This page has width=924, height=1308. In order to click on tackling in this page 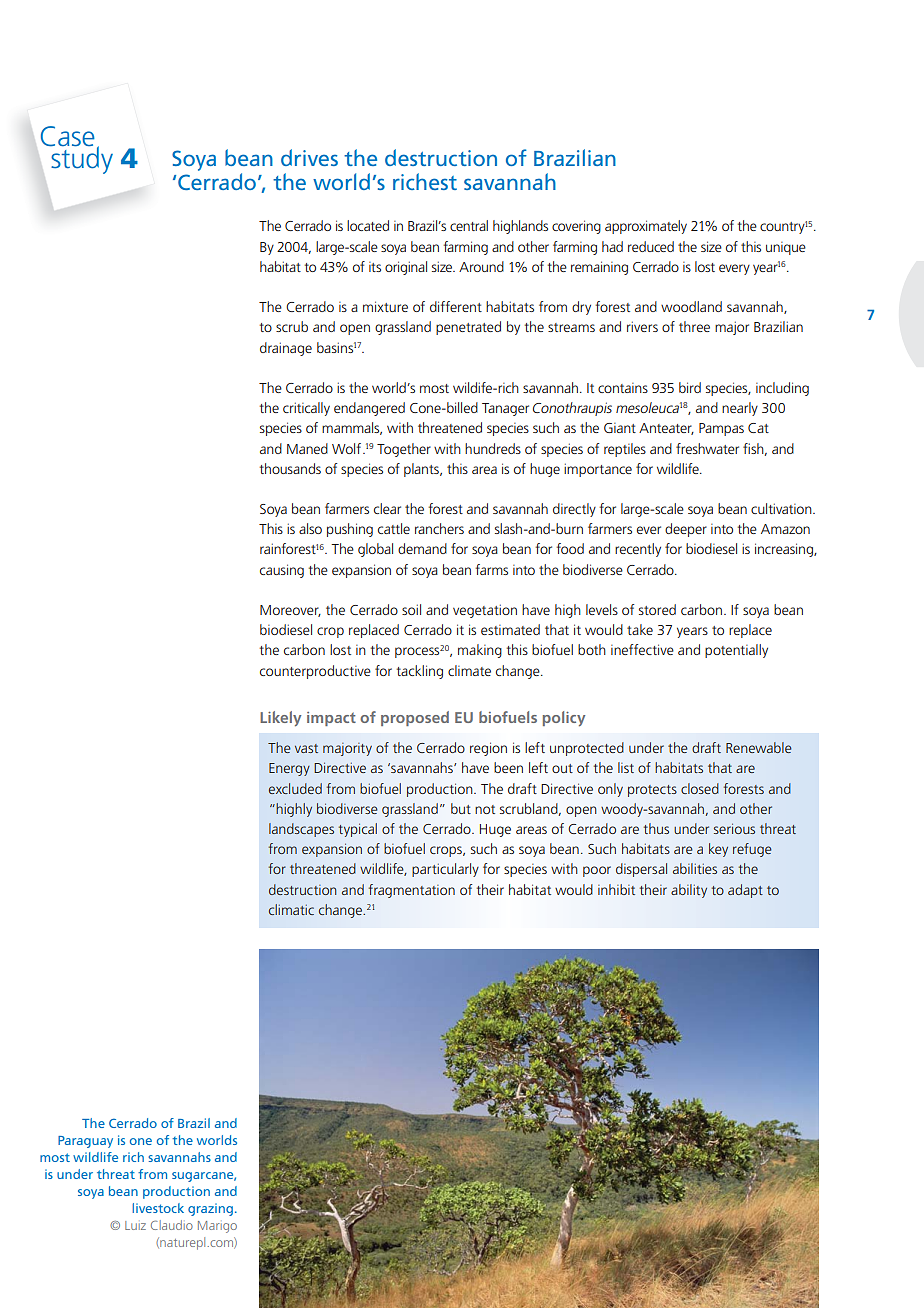, I will do `click(420, 672)`.
